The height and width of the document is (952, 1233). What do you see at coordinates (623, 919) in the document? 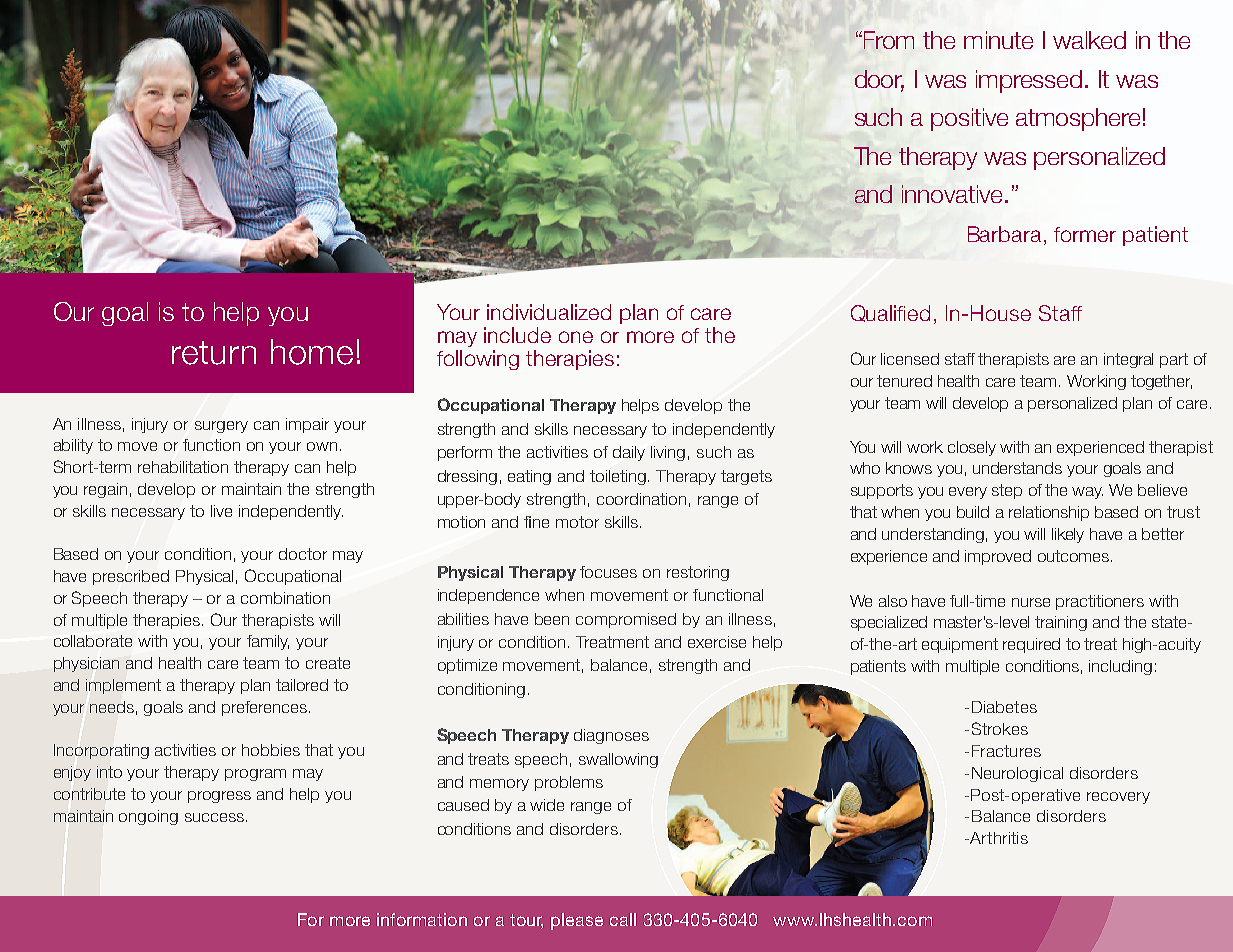
I see `call` at bounding box center [623, 919].
